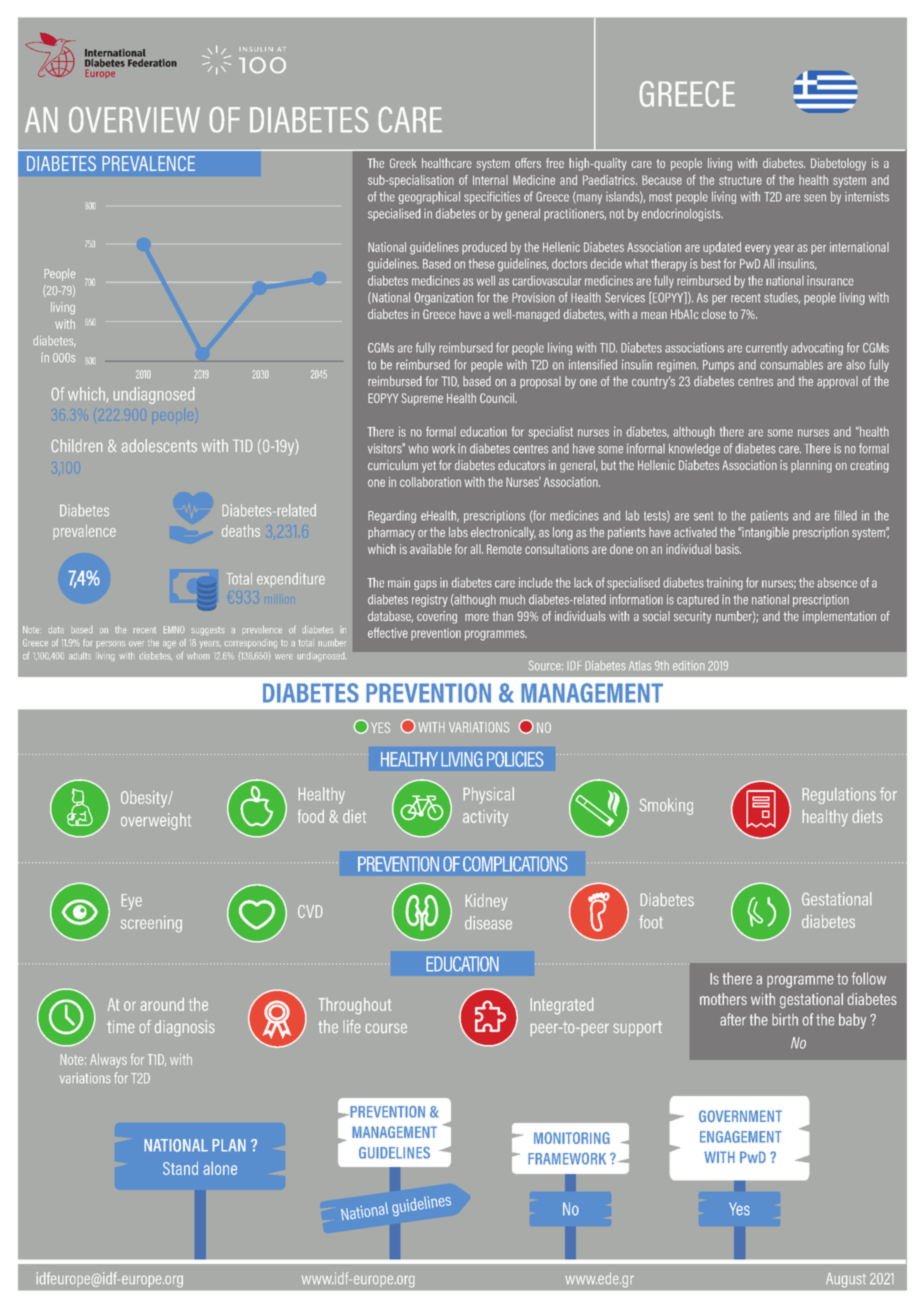 The width and height of the image is (924, 1308). I want to click on Eye, so click(132, 902).
